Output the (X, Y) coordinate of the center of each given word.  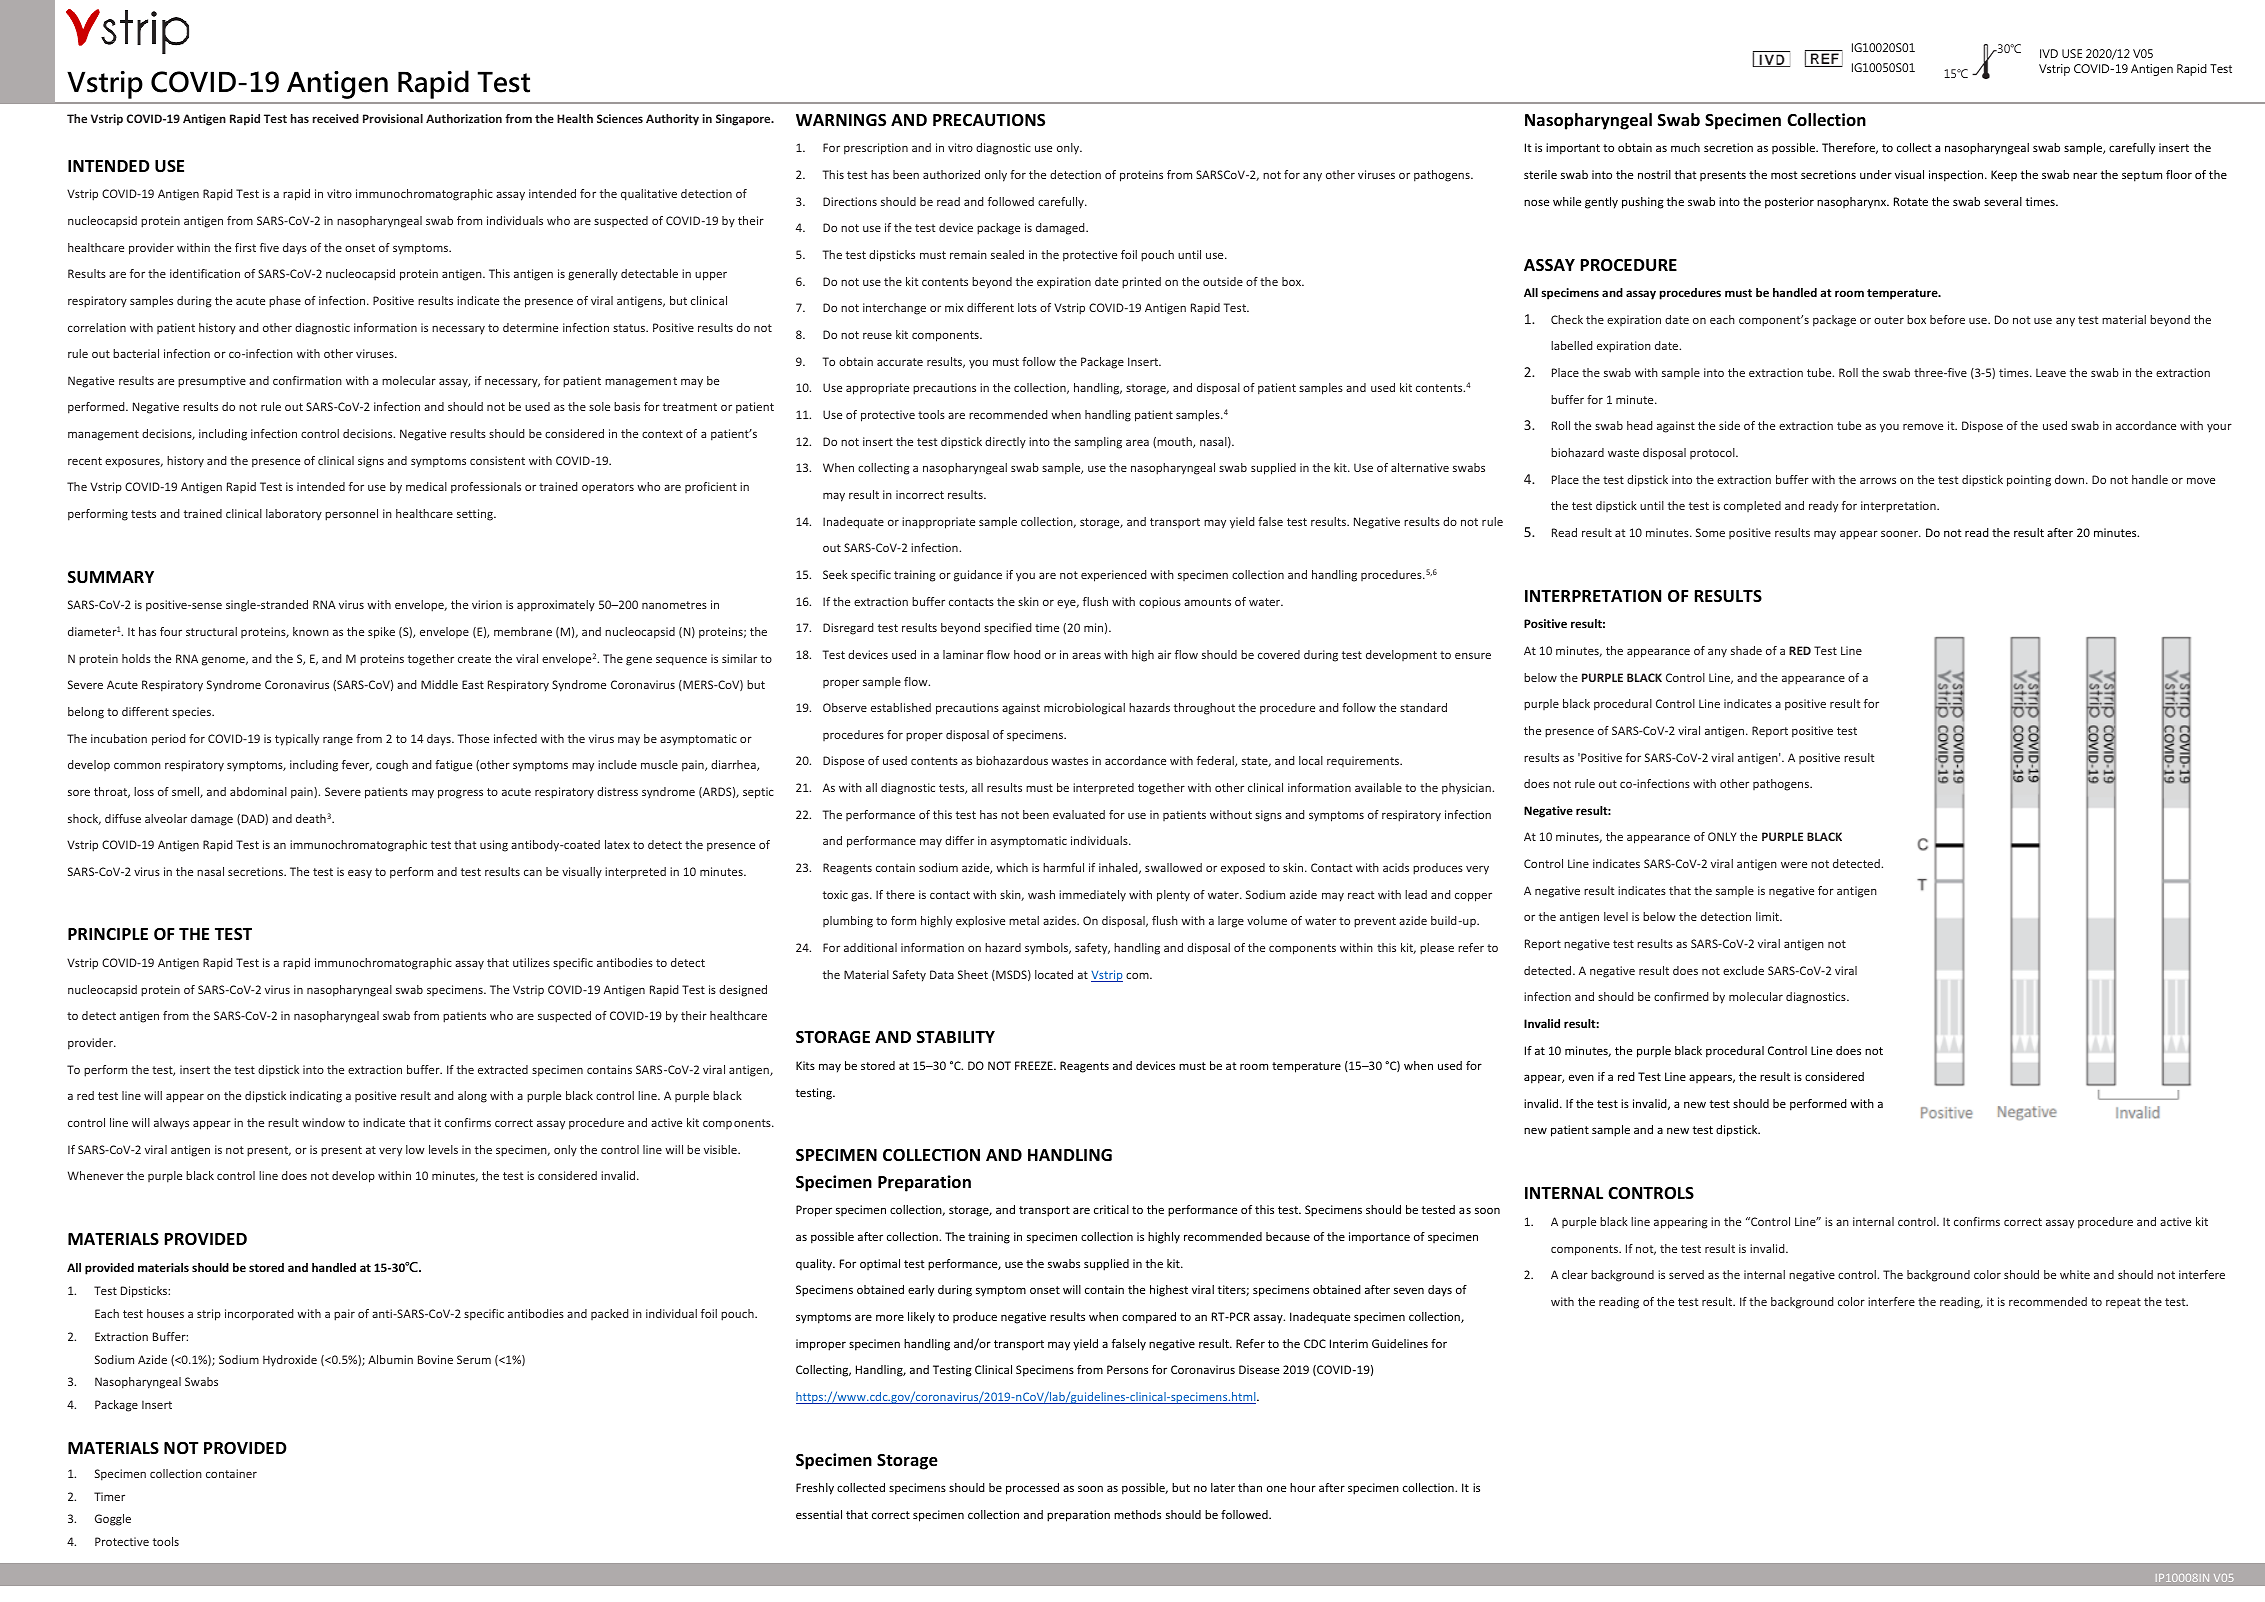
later (1223, 1487)
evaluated (1079, 814)
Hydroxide (290, 1361)
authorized (951, 174)
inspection (1957, 176)
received (336, 118)
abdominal (258, 791)
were (1794, 865)
